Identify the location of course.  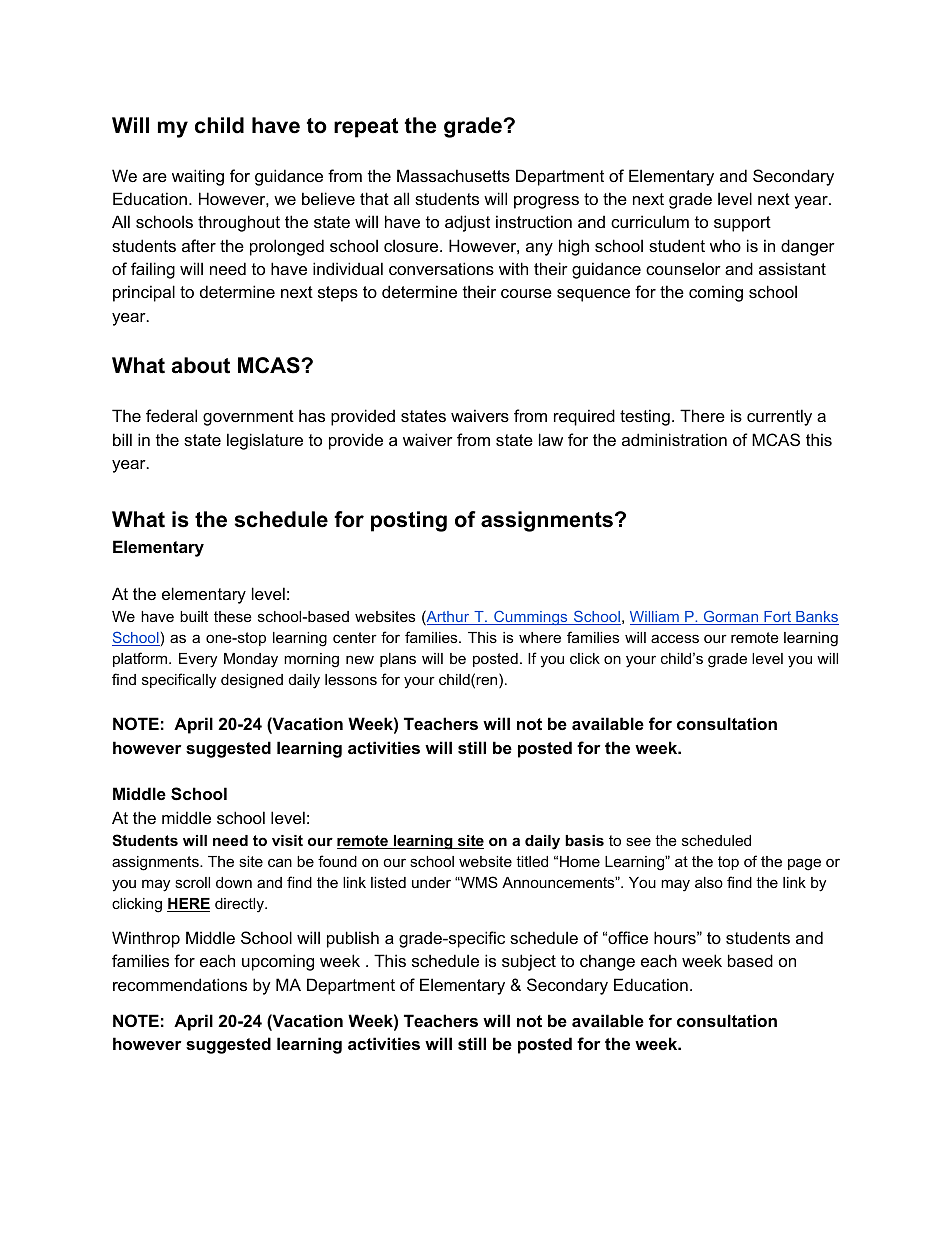
(526, 293).
